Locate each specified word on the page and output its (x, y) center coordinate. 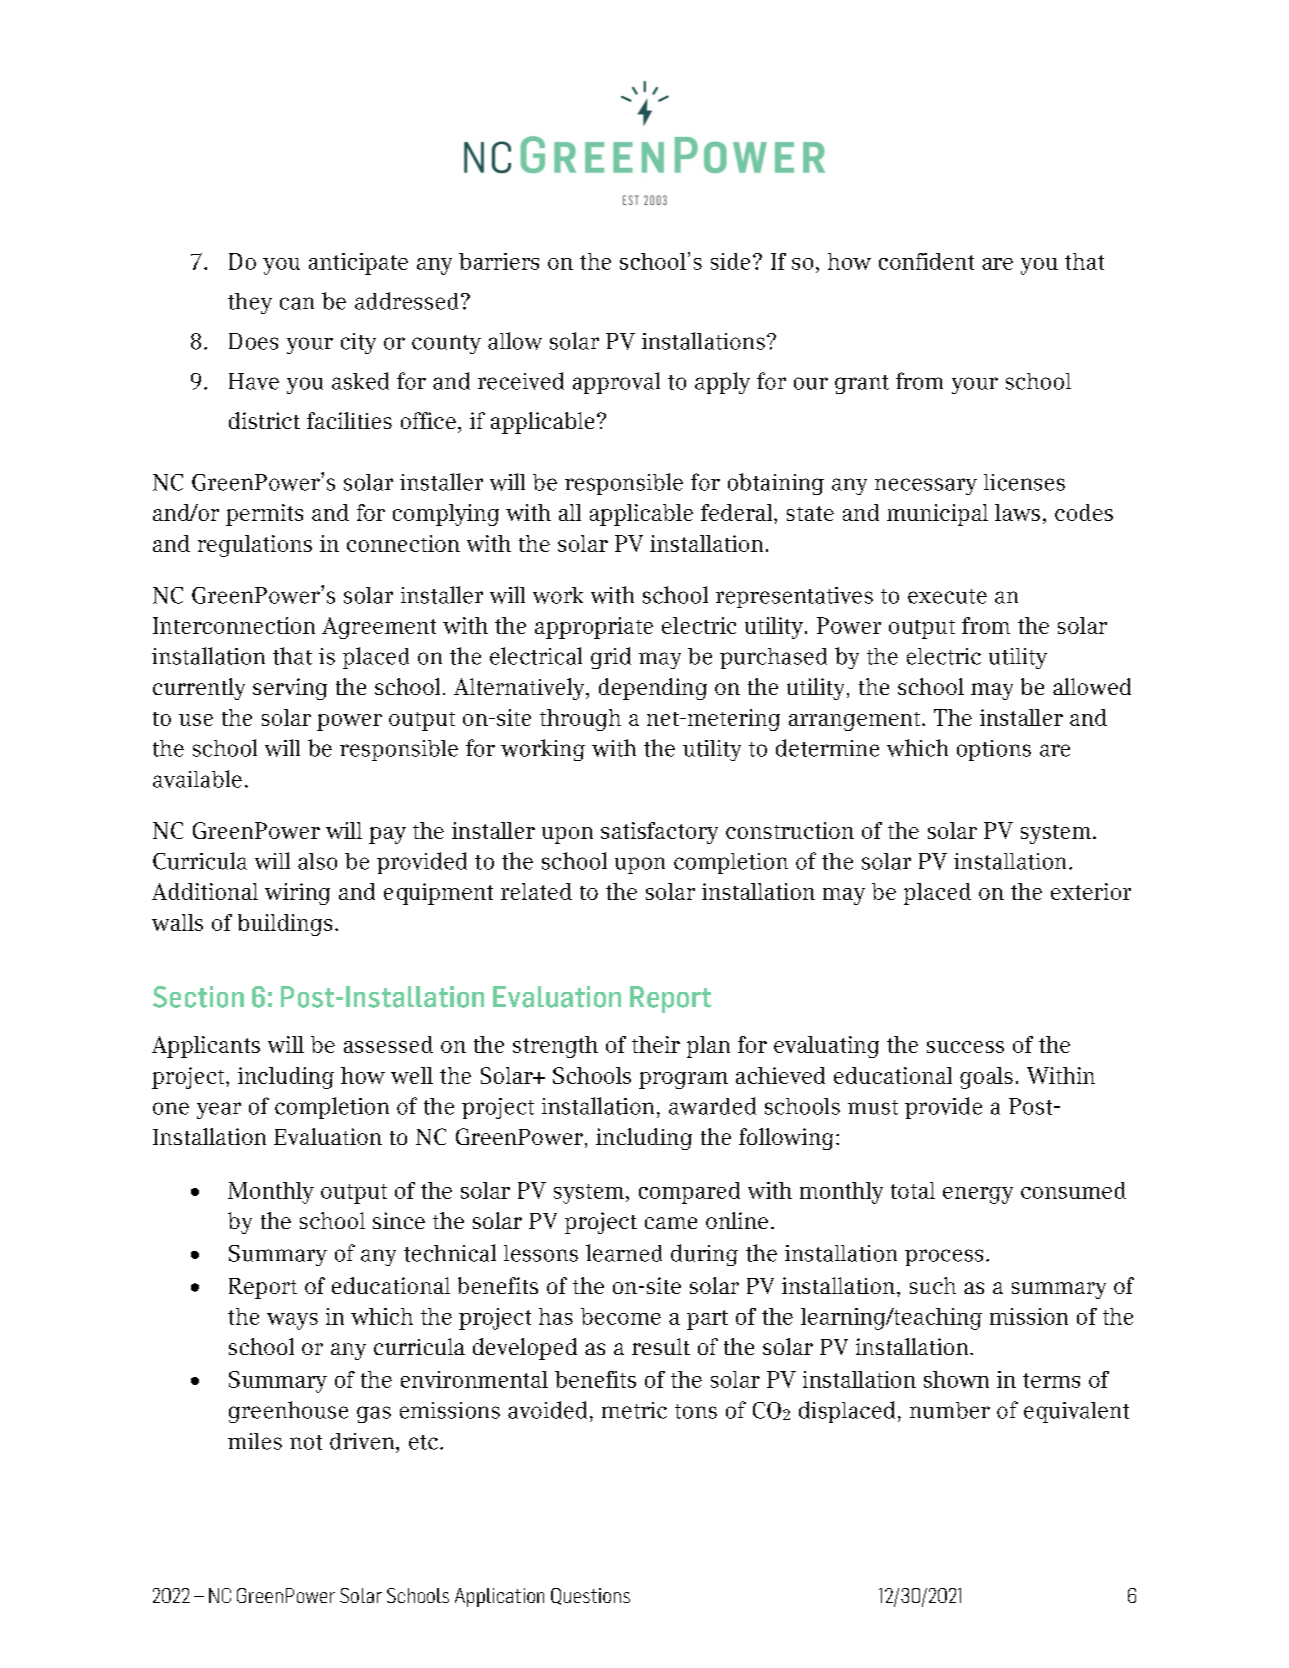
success (965, 1047)
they (250, 303)
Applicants (206, 1047)
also (317, 861)
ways (292, 1321)
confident (926, 261)
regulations (255, 546)
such (933, 1285)
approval (616, 383)
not (306, 1442)
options (994, 750)
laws (1017, 512)
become (621, 1316)
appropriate (594, 628)
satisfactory (659, 833)
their (656, 1044)
